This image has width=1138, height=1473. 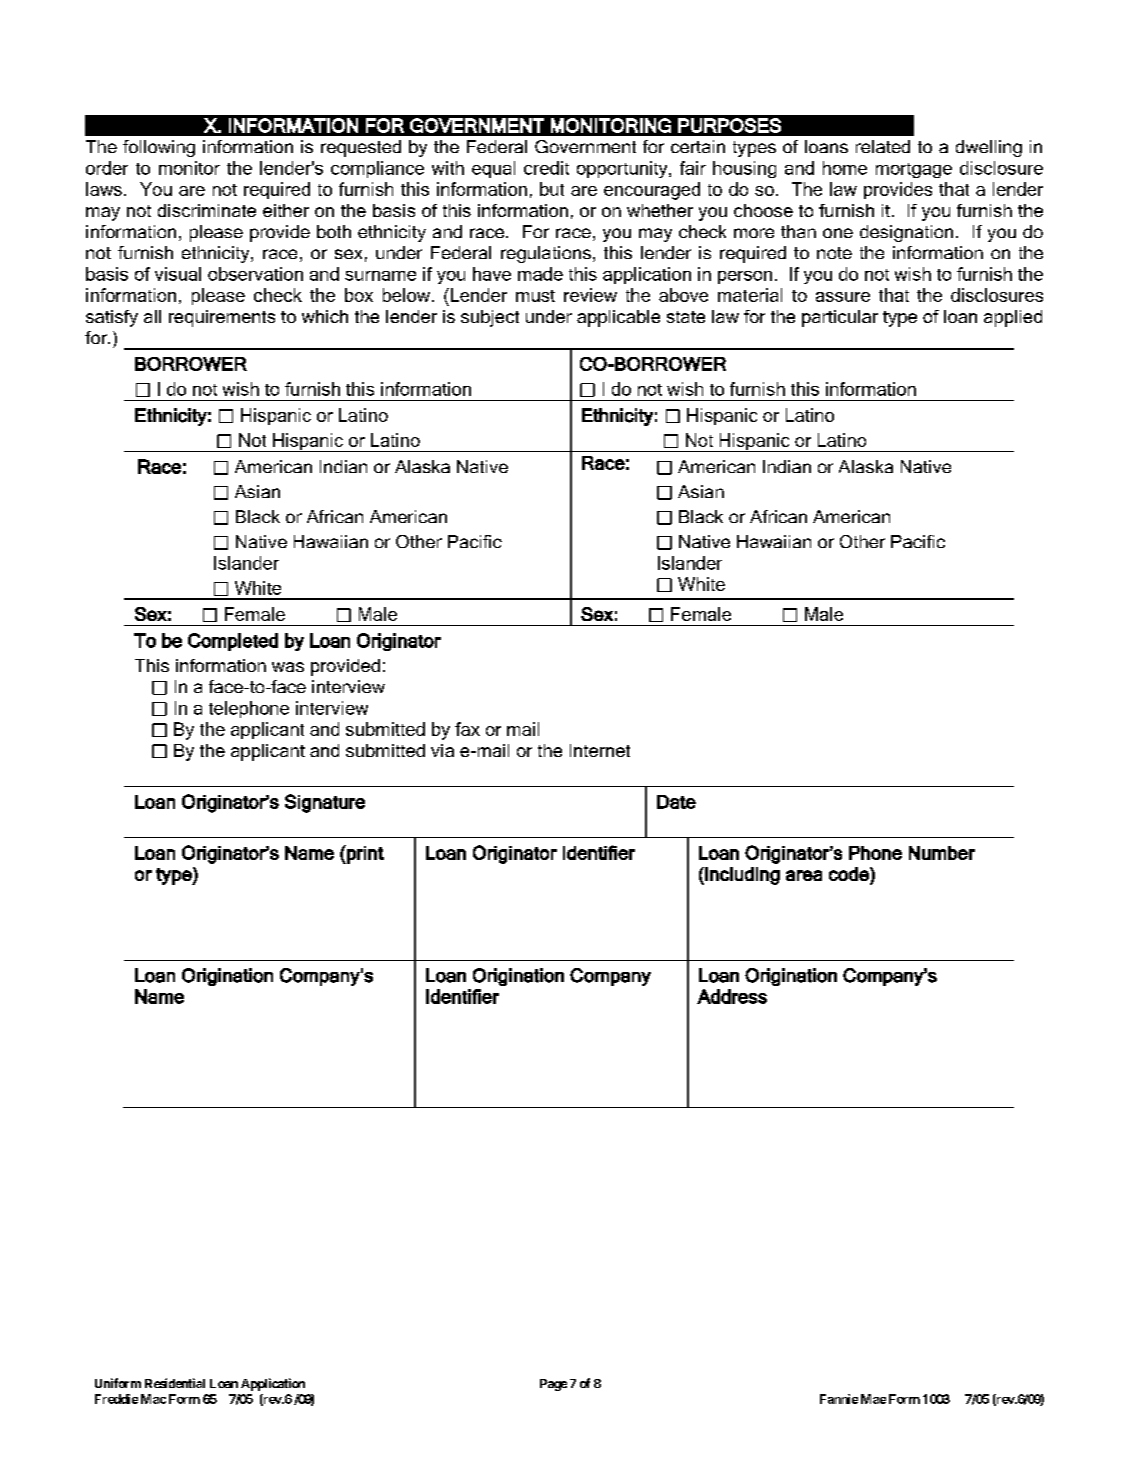 What do you see at coordinates (840, 318) in the image?
I see `particular` at bounding box center [840, 318].
